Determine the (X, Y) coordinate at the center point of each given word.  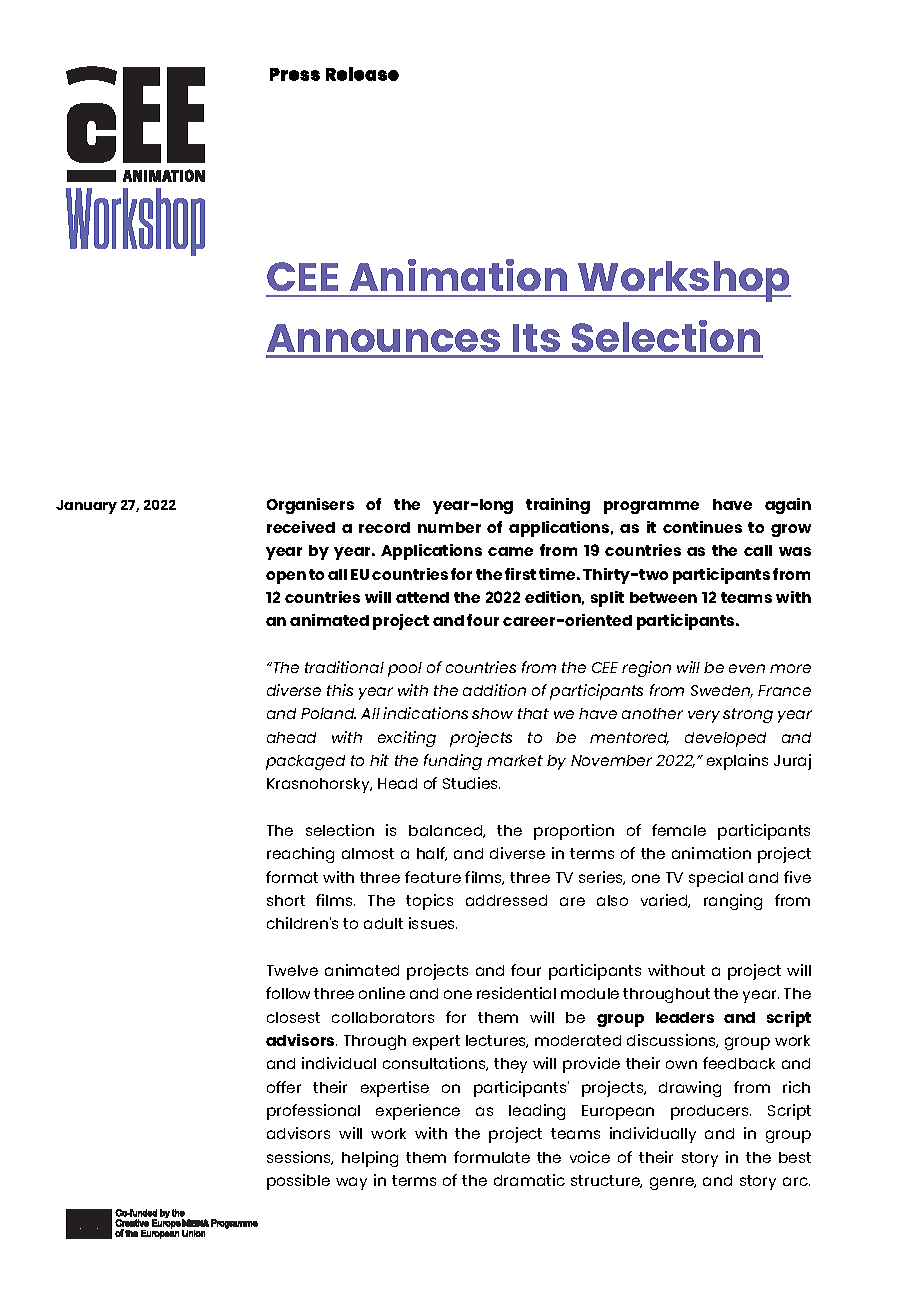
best (795, 1157)
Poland (328, 713)
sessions (300, 1158)
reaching (300, 855)
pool (405, 669)
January (86, 507)
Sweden (722, 691)
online (382, 993)
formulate (492, 1157)
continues (702, 527)
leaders (685, 1017)
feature (433, 877)
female (679, 830)
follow (288, 993)
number (449, 527)
